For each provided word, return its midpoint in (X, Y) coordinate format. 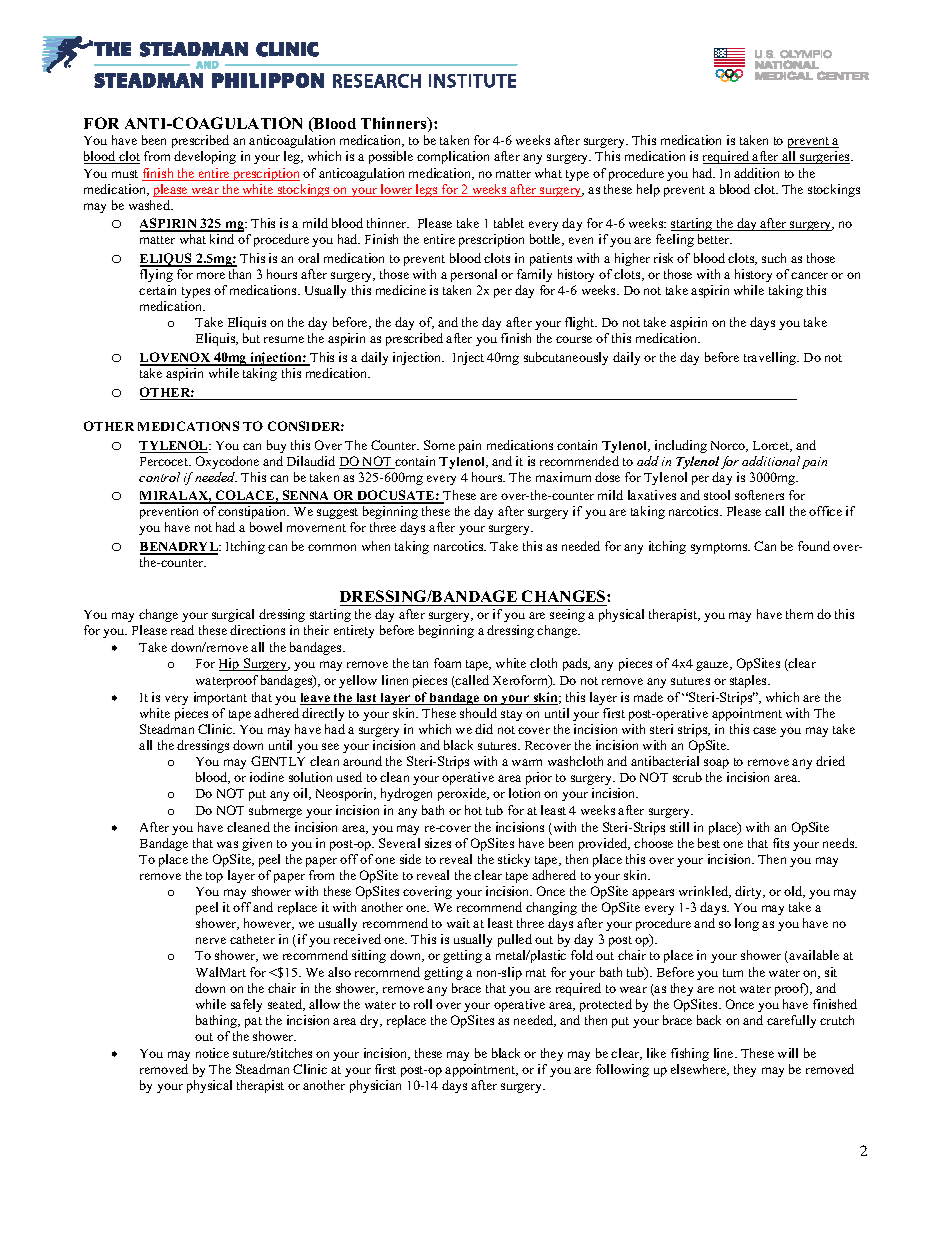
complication (453, 157)
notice (212, 1053)
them (799, 614)
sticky (514, 860)
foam (447, 663)
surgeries (825, 157)
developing (205, 157)
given (257, 844)
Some (439, 445)
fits (781, 843)
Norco (729, 446)
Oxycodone (227, 462)
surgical (233, 615)
